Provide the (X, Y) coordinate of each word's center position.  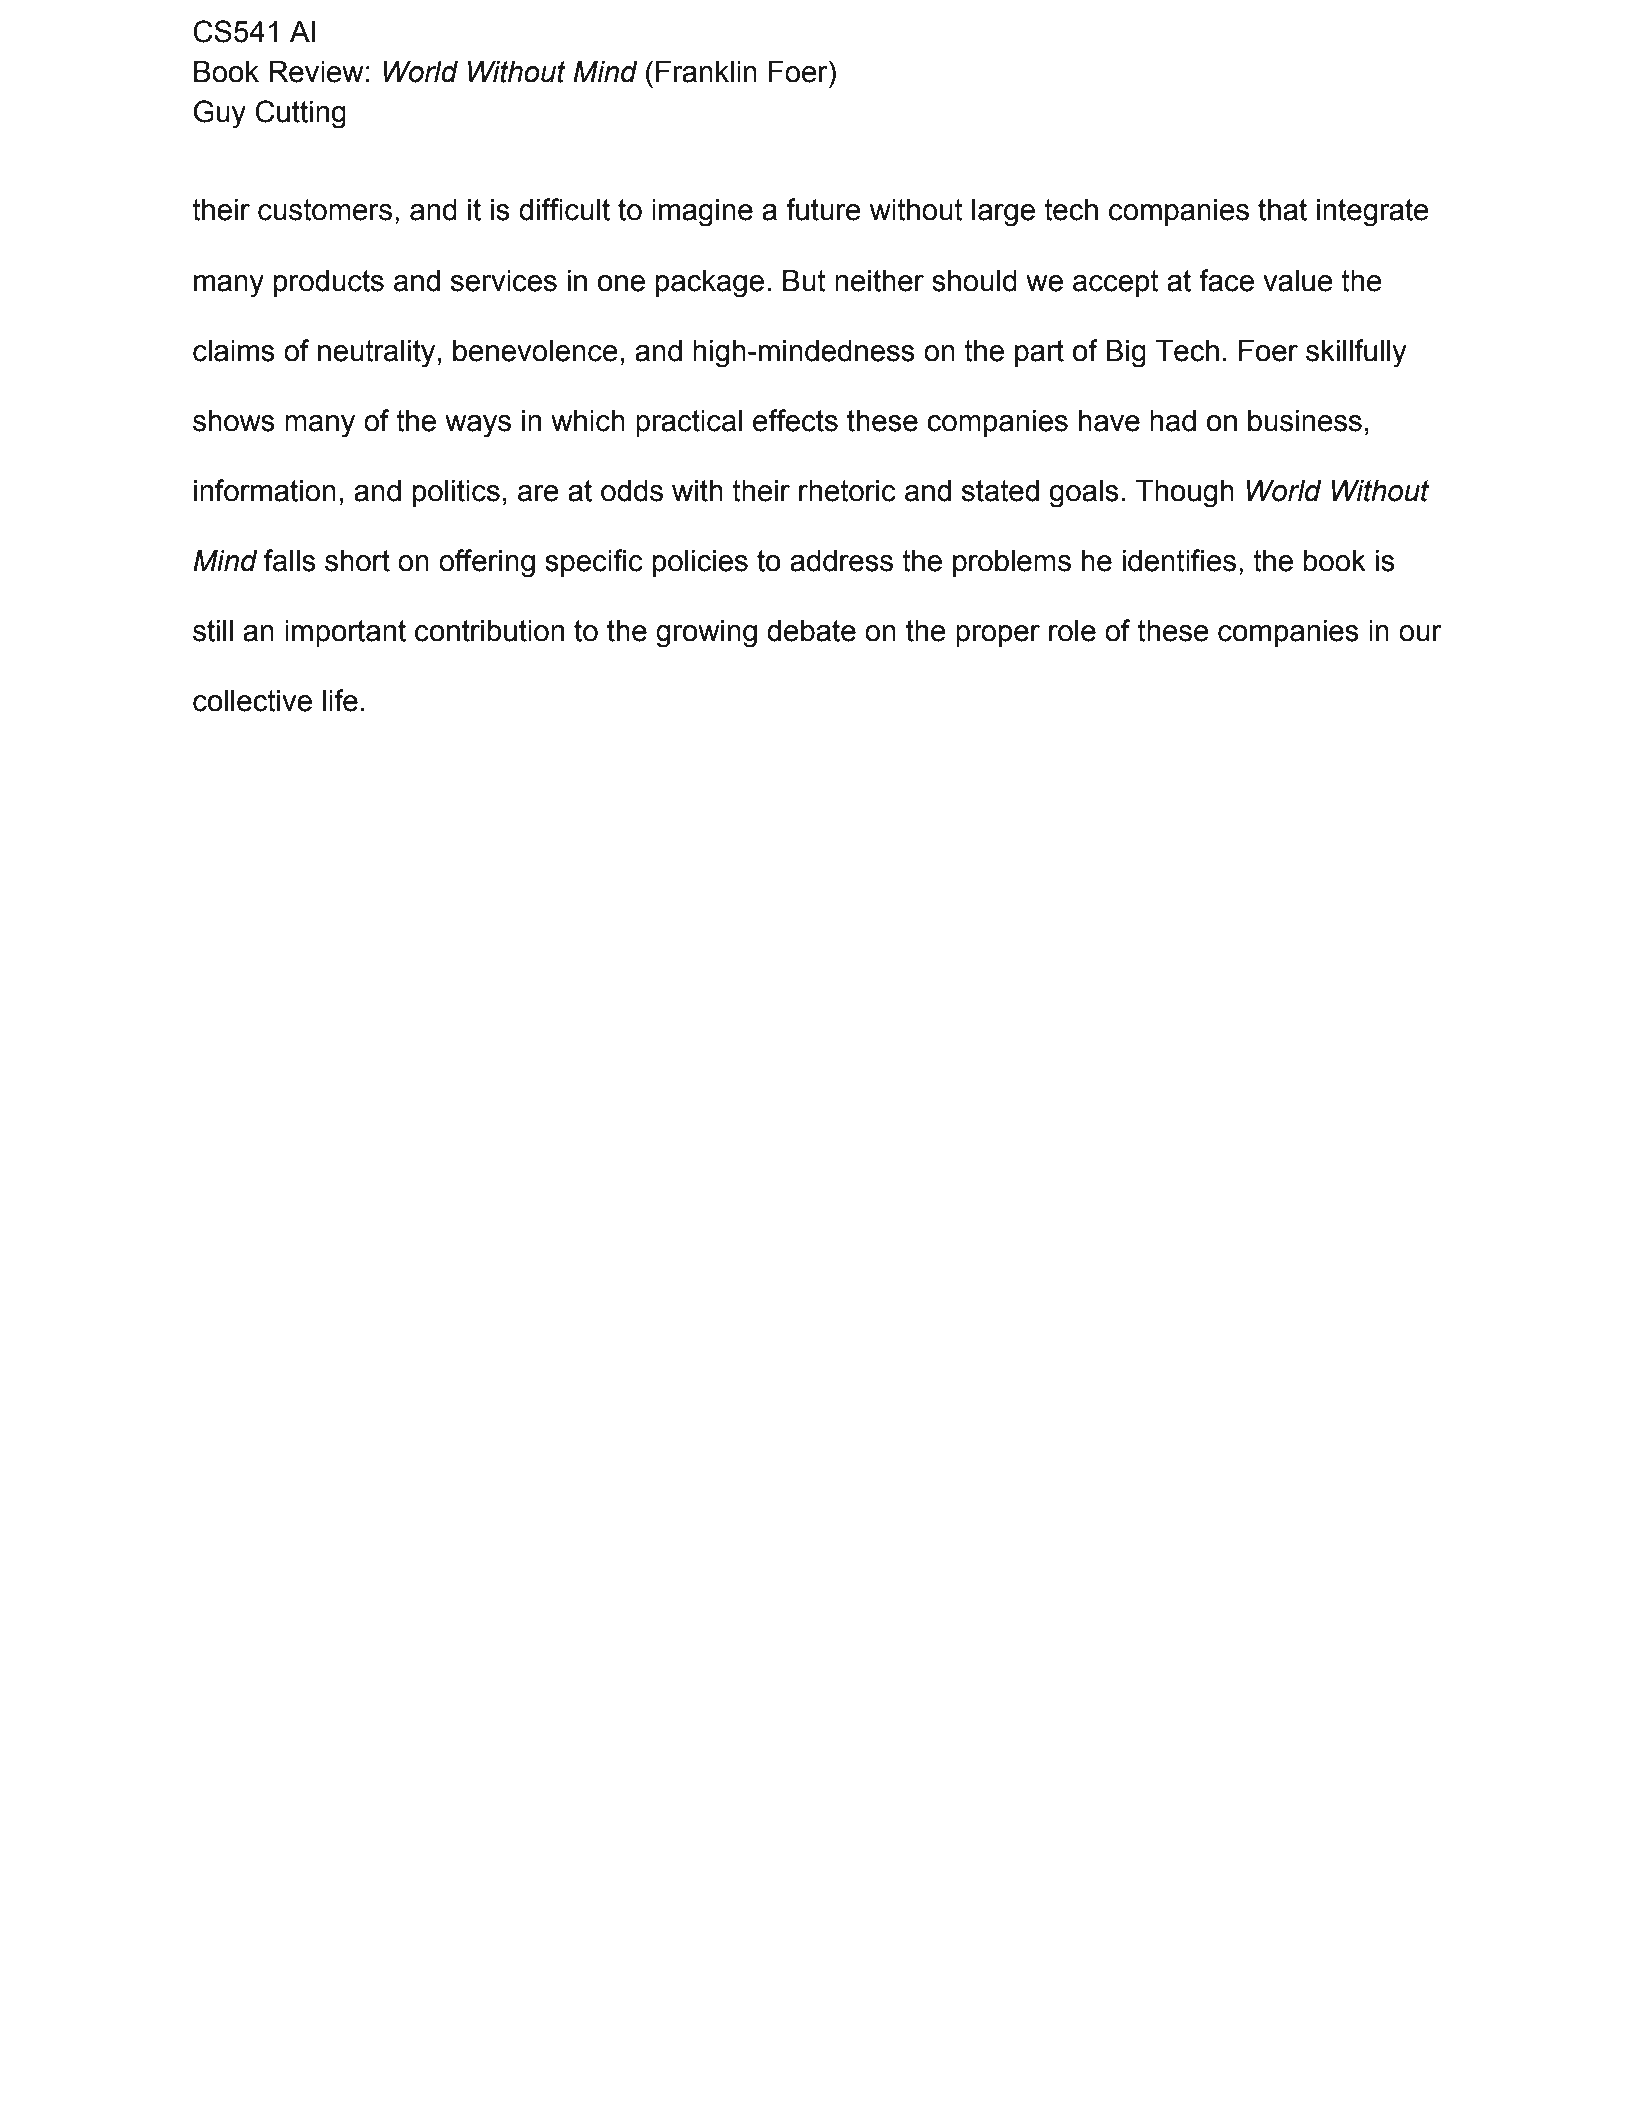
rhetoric (847, 491)
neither (879, 281)
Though (1185, 494)
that (1282, 210)
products (329, 283)
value (1298, 281)
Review (316, 72)
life (340, 700)
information (265, 490)
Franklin (706, 72)
